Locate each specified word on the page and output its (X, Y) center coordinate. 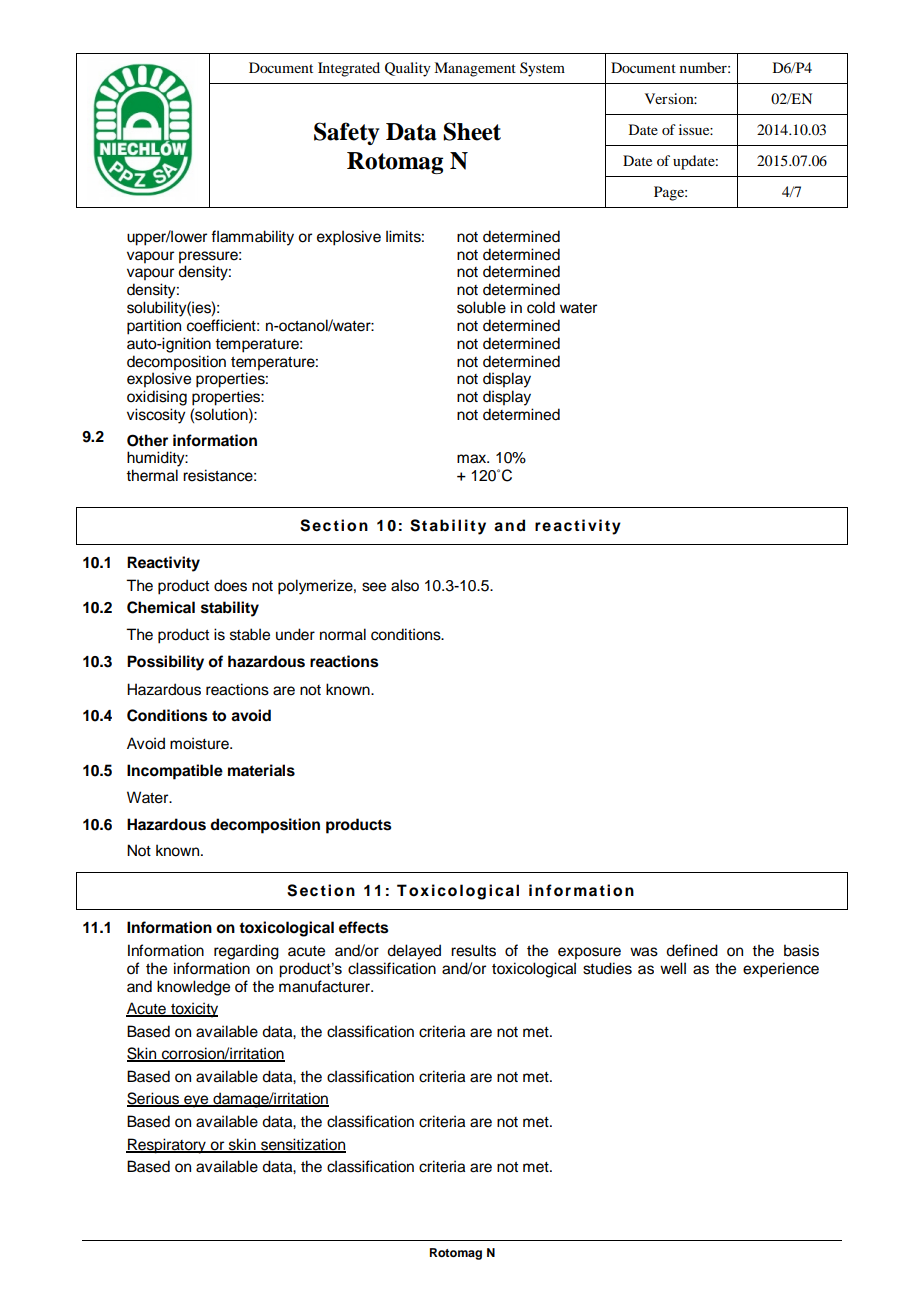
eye (196, 1101)
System (542, 69)
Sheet (472, 131)
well (673, 968)
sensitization (302, 1145)
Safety (347, 133)
